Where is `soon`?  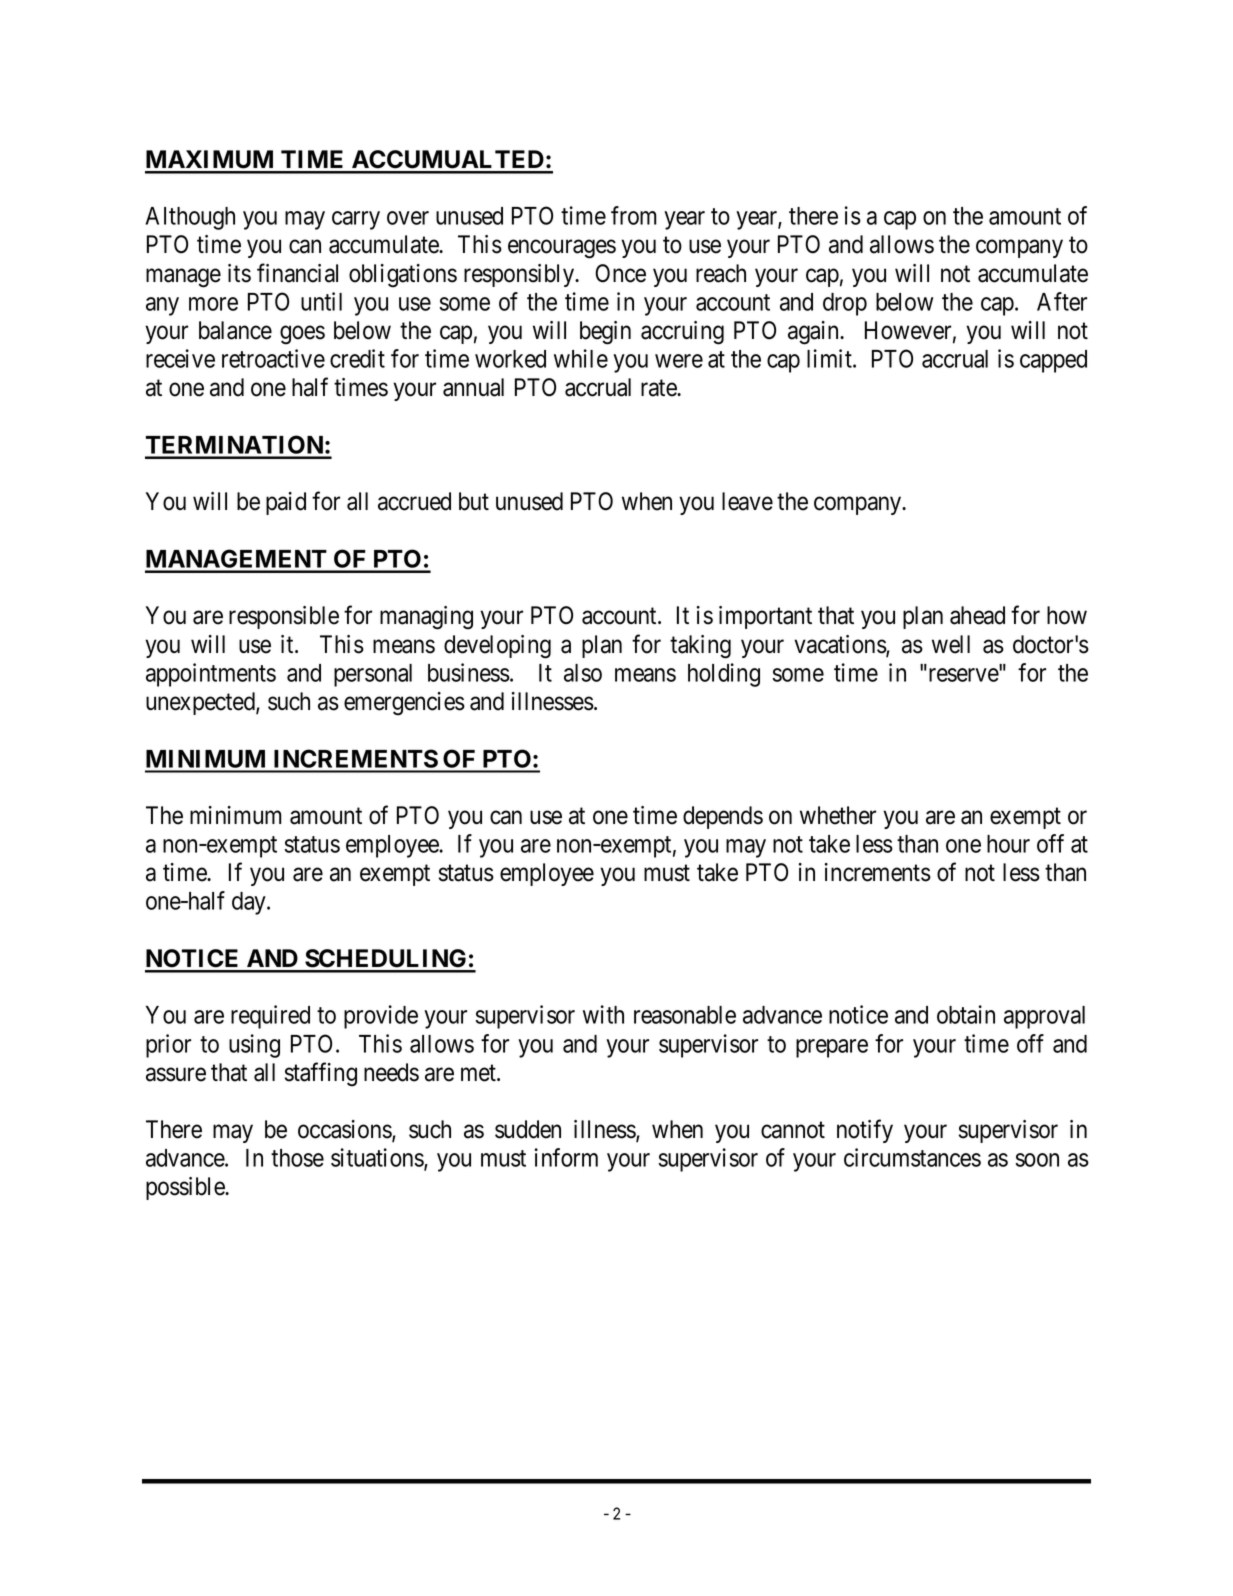
soon is located at coordinates (1037, 1160).
